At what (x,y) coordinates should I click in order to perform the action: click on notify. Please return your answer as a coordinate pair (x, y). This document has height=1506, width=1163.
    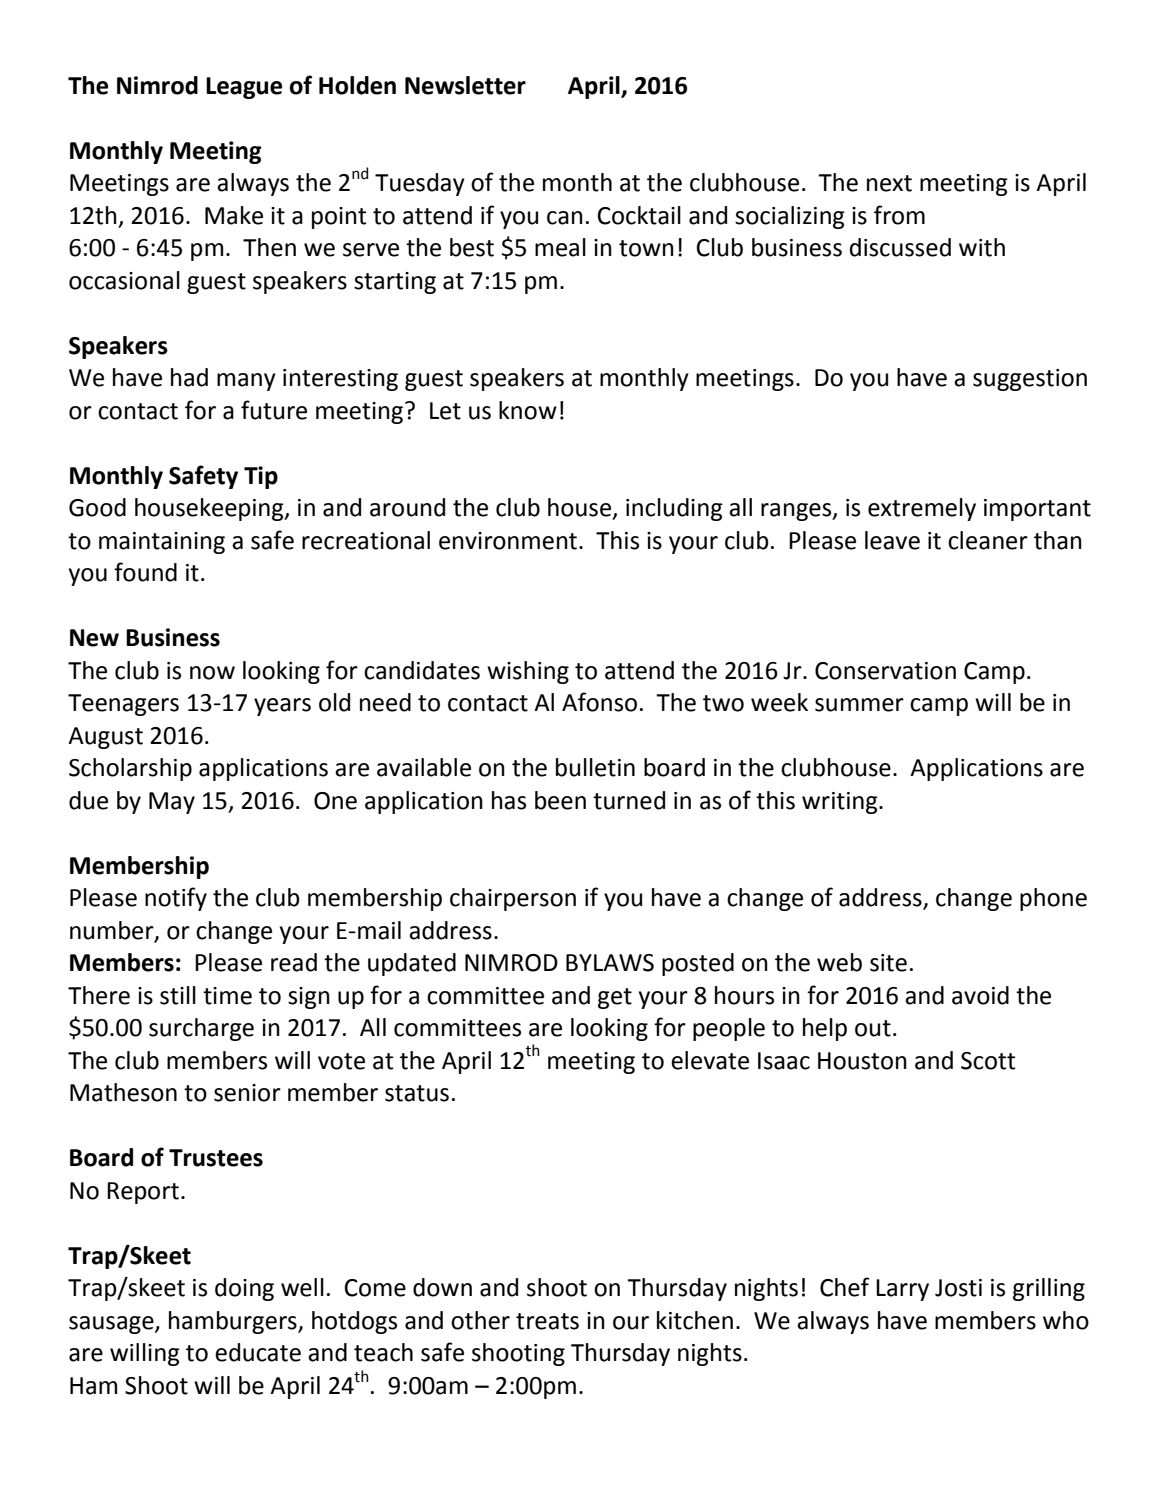
    Looking at the image, I should click on (176, 899).
